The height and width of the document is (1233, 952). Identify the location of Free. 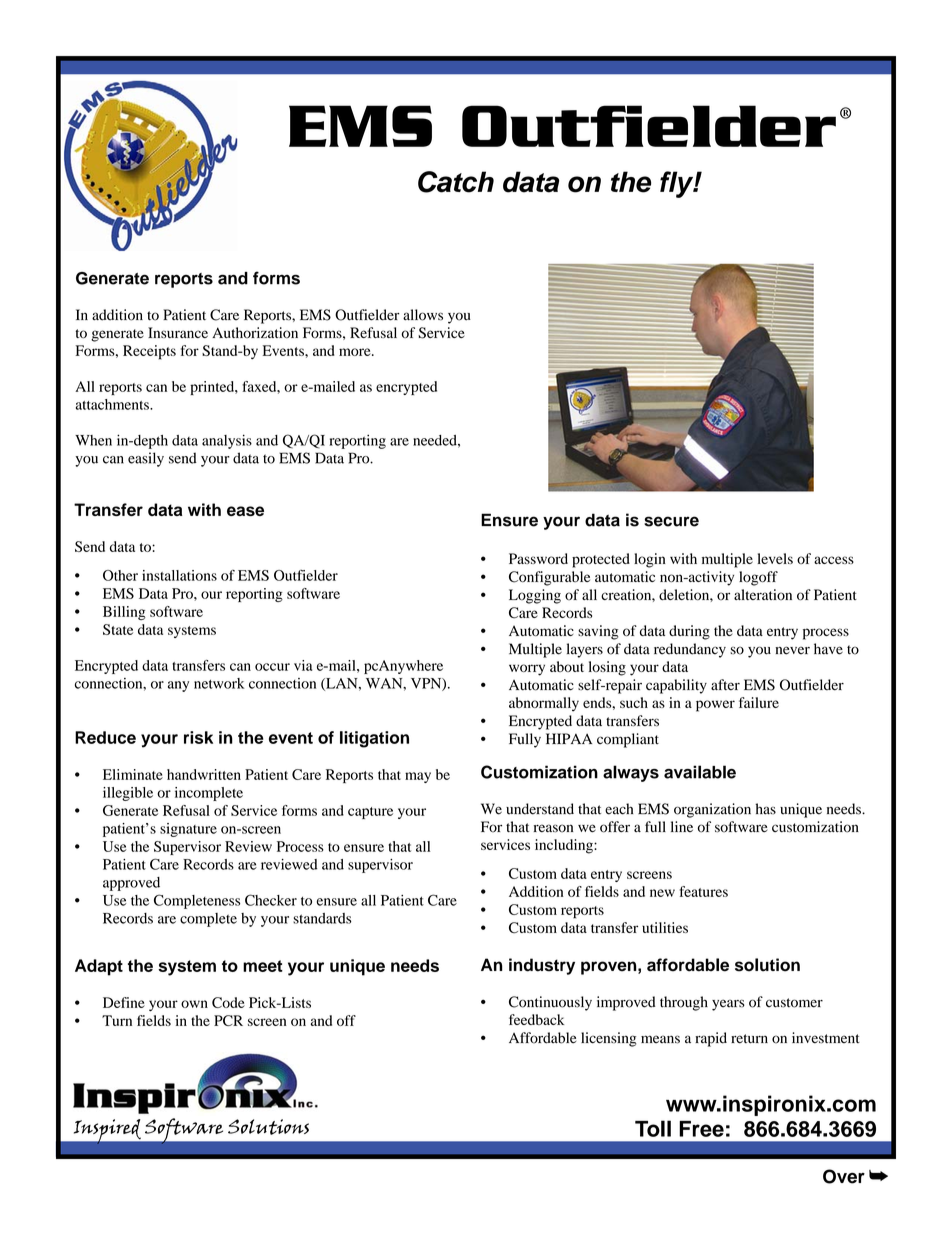
(701, 1129).
